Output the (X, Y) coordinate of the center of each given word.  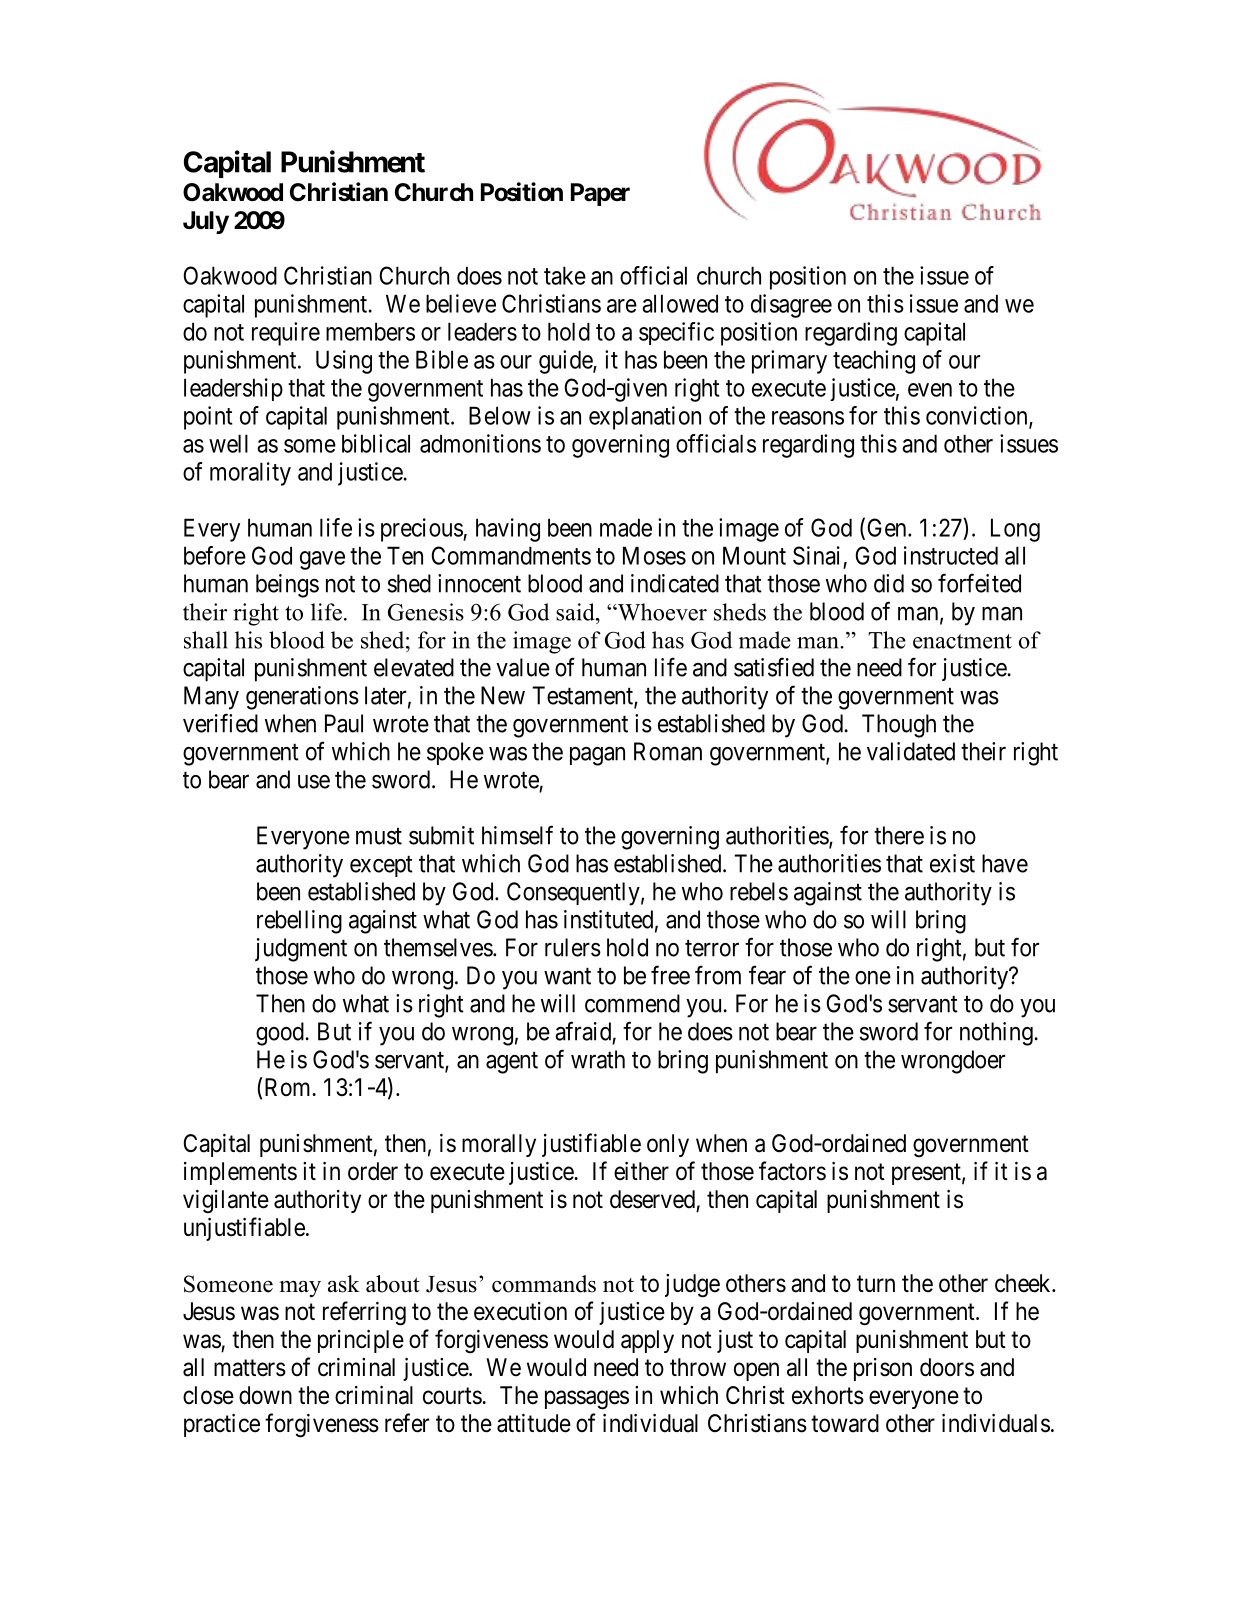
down (265, 1395)
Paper (600, 194)
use (314, 782)
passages (587, 1400)
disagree (791, 306)
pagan (597, 756)
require (286, 334)
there (899, 835)
